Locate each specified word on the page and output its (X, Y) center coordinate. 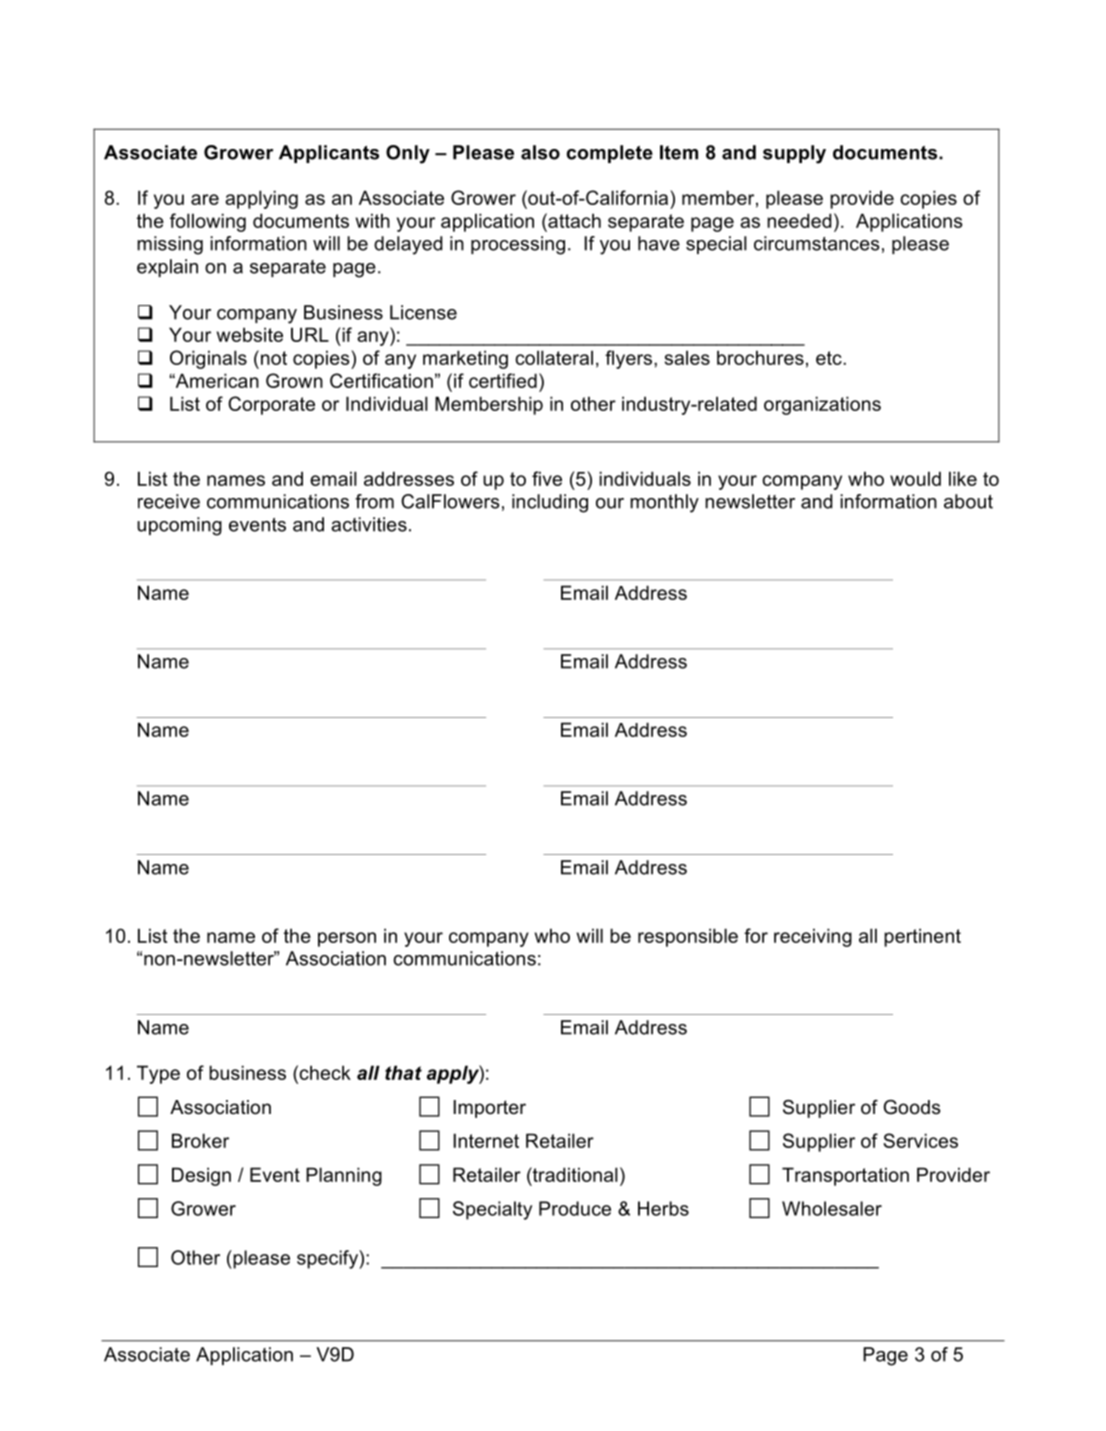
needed (799, 220)
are (205, 199)
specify (328, 1259)
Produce (575, 1208)
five (547, 478)
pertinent (922, 937)
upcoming (179, 526)
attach (573, 220)
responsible (688, 937)
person (347, 939)
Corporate (271, 405)
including (550, 503)
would (915, 478)
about (968, 501)
